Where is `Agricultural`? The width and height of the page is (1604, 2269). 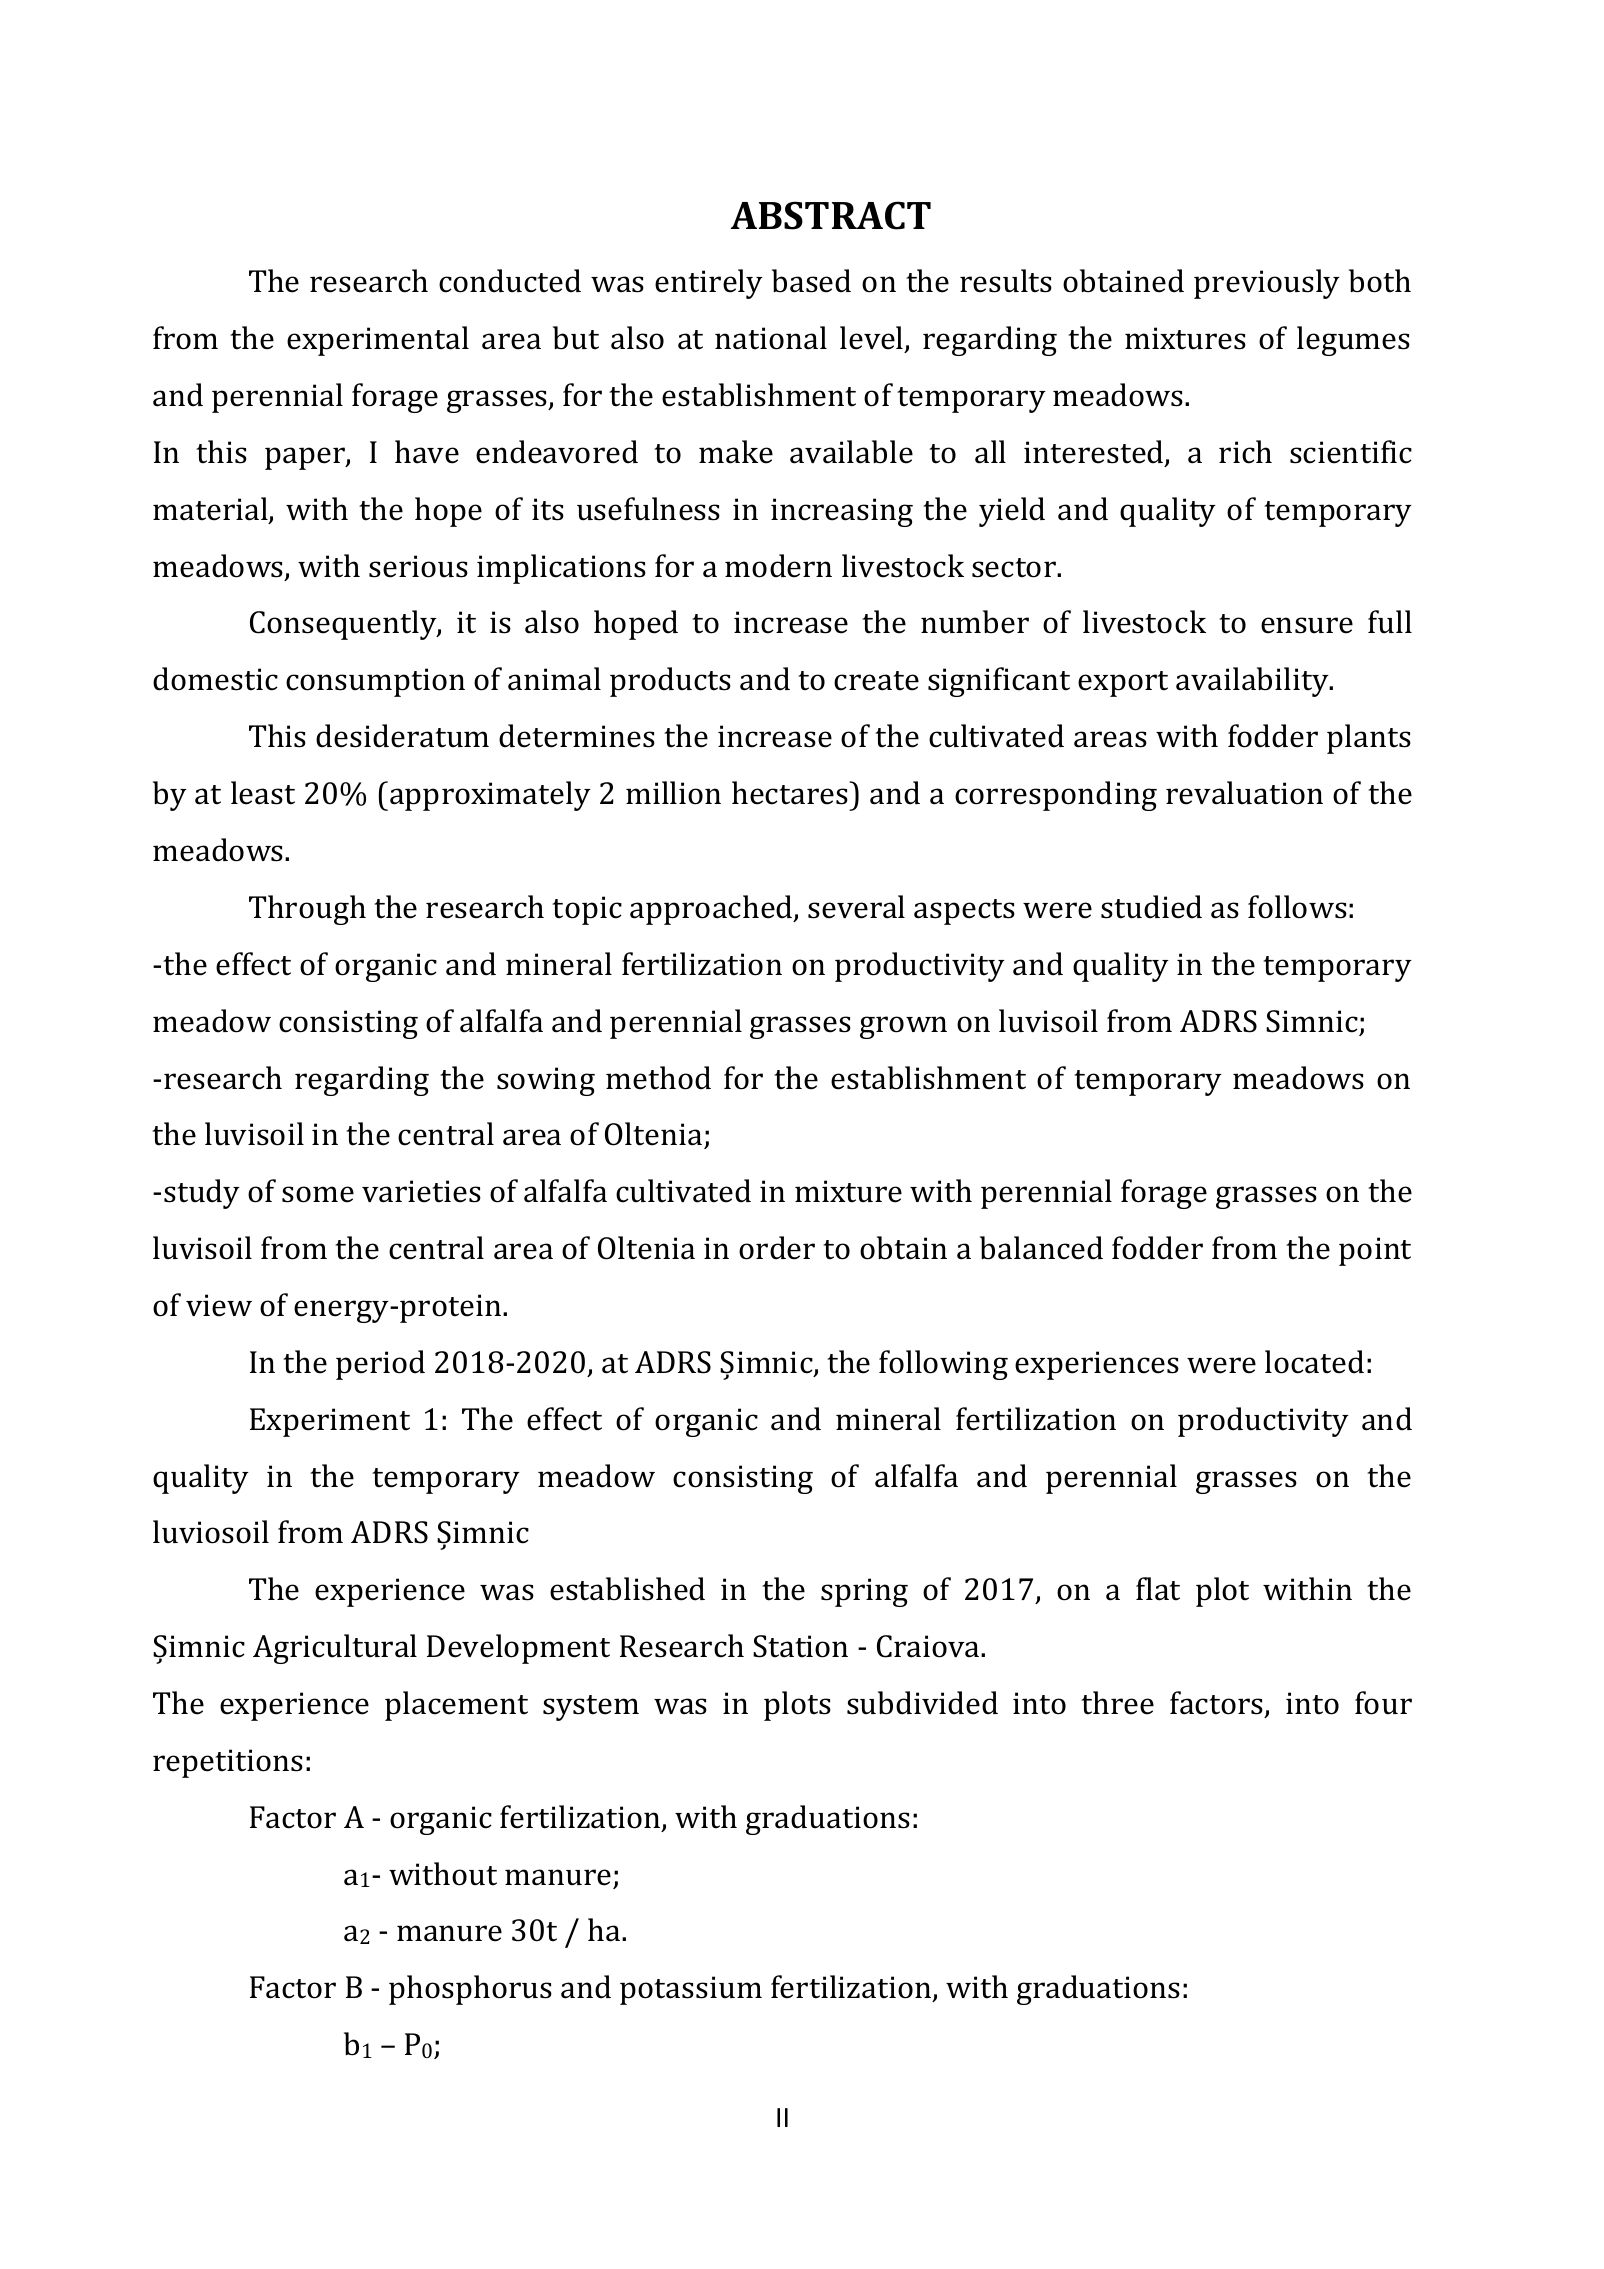
Agricultural is located at coordinates (335, 1649).
